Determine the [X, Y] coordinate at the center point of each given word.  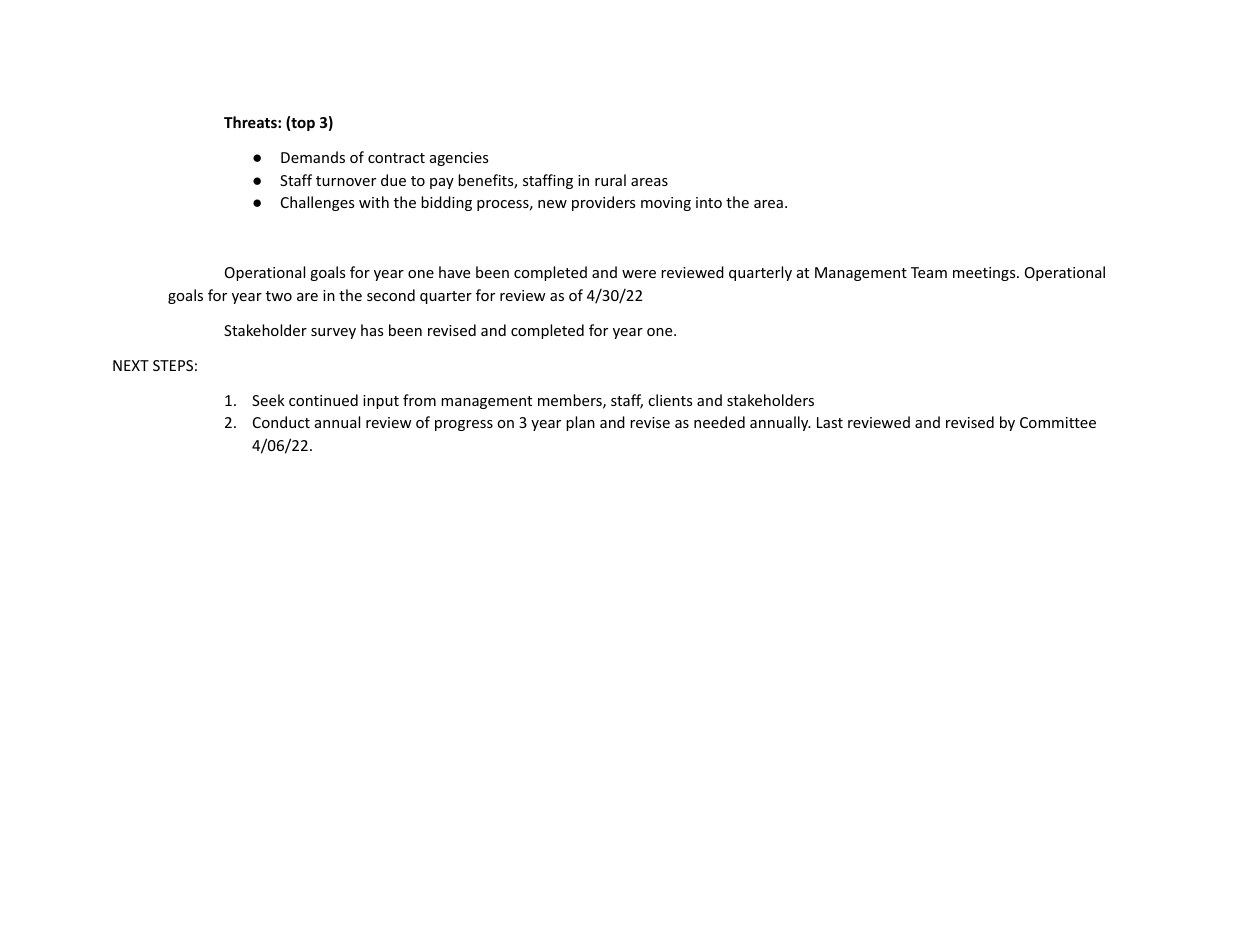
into [709, 202]
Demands [313, 157]
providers [603, 203]
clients [670, 400]
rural [610, 180]
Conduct [281, 422]
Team [929, 272]
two [279, 296]
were [639, 274]
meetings [985, 274]
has [372, 330]
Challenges [317, 203]
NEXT [131, 365]
